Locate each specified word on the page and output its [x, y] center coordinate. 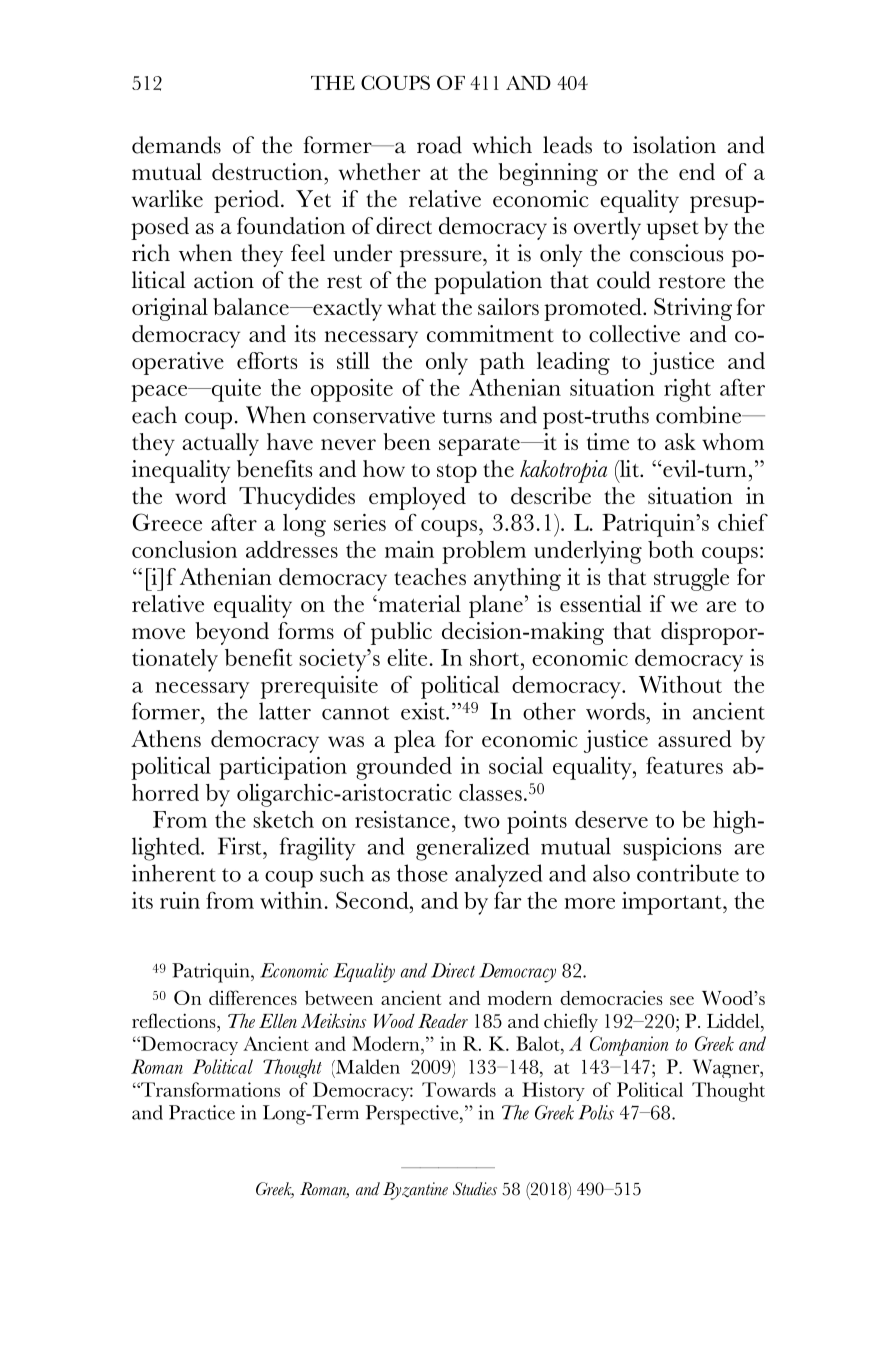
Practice [202, 1112]
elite [407, 657]
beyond [232, 633]
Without [680, 684]
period [248, 201]
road [439, 145]
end [697, 171]
